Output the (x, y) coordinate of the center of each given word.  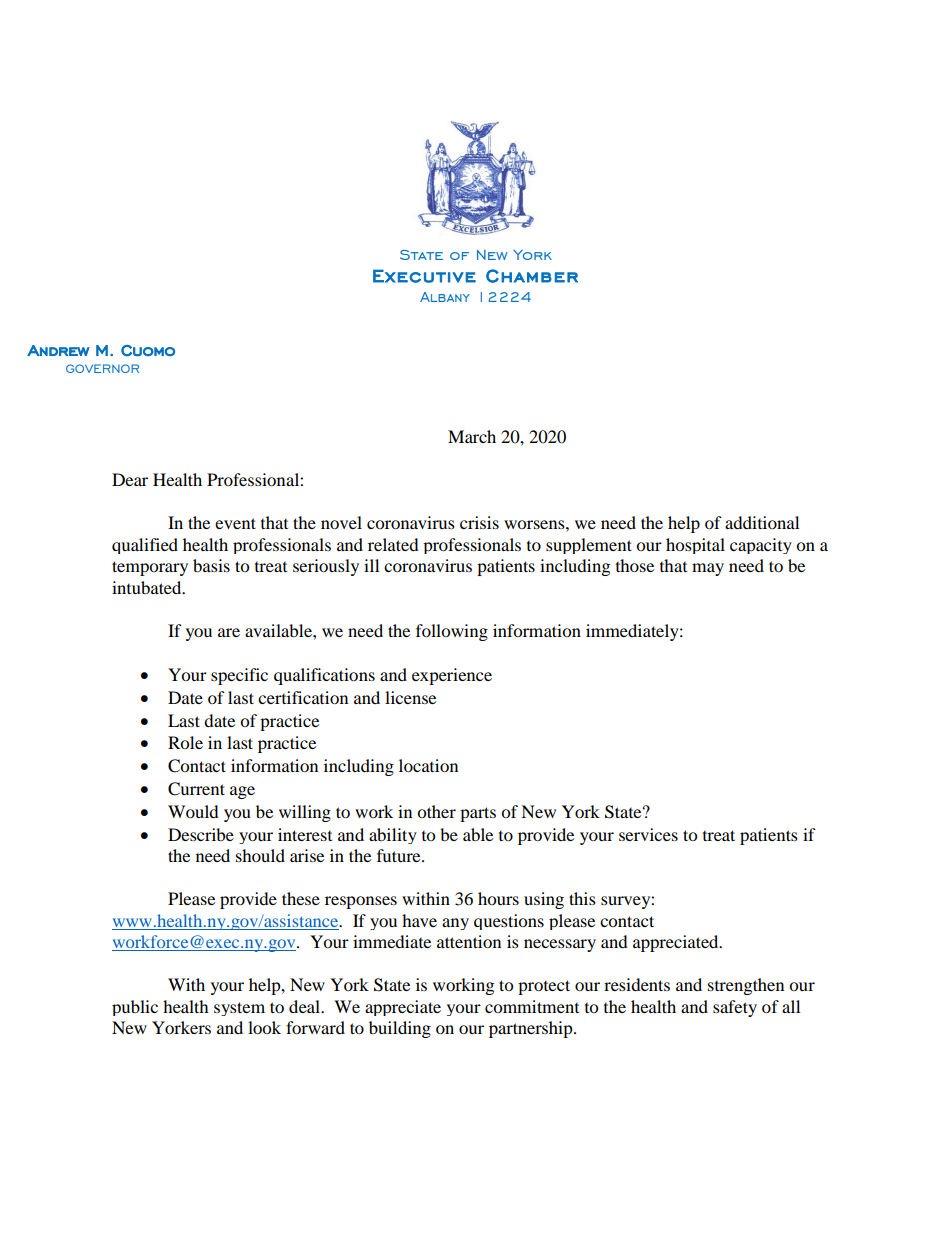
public (135, 1008)
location (428, 765)
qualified (145, 546)
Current (196, 789)
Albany (445, 297)
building (400, 1029)
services (648, 834)
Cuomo (148, 350)
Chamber (532, 276)
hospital (695, 546)
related (393, 544)
